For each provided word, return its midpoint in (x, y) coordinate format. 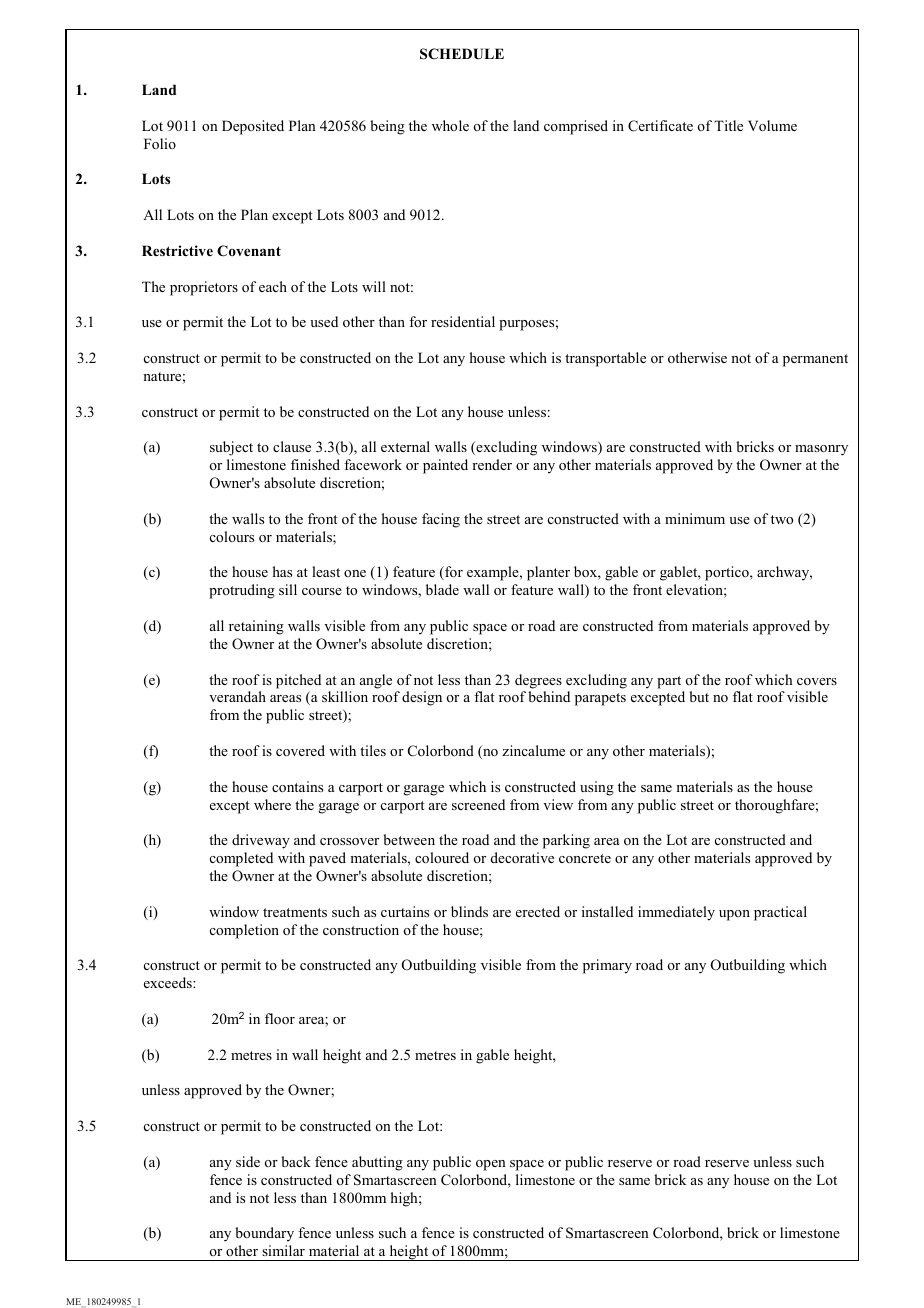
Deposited (253, 127)
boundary (264, 1234)
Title (728, 125)
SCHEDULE (462, 54)
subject (231, 448)
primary (607, 966)
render (492, 464)
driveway (261, 841)
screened (478, 804)
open (491, 1165)
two (782, 519)
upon (734, 915)
